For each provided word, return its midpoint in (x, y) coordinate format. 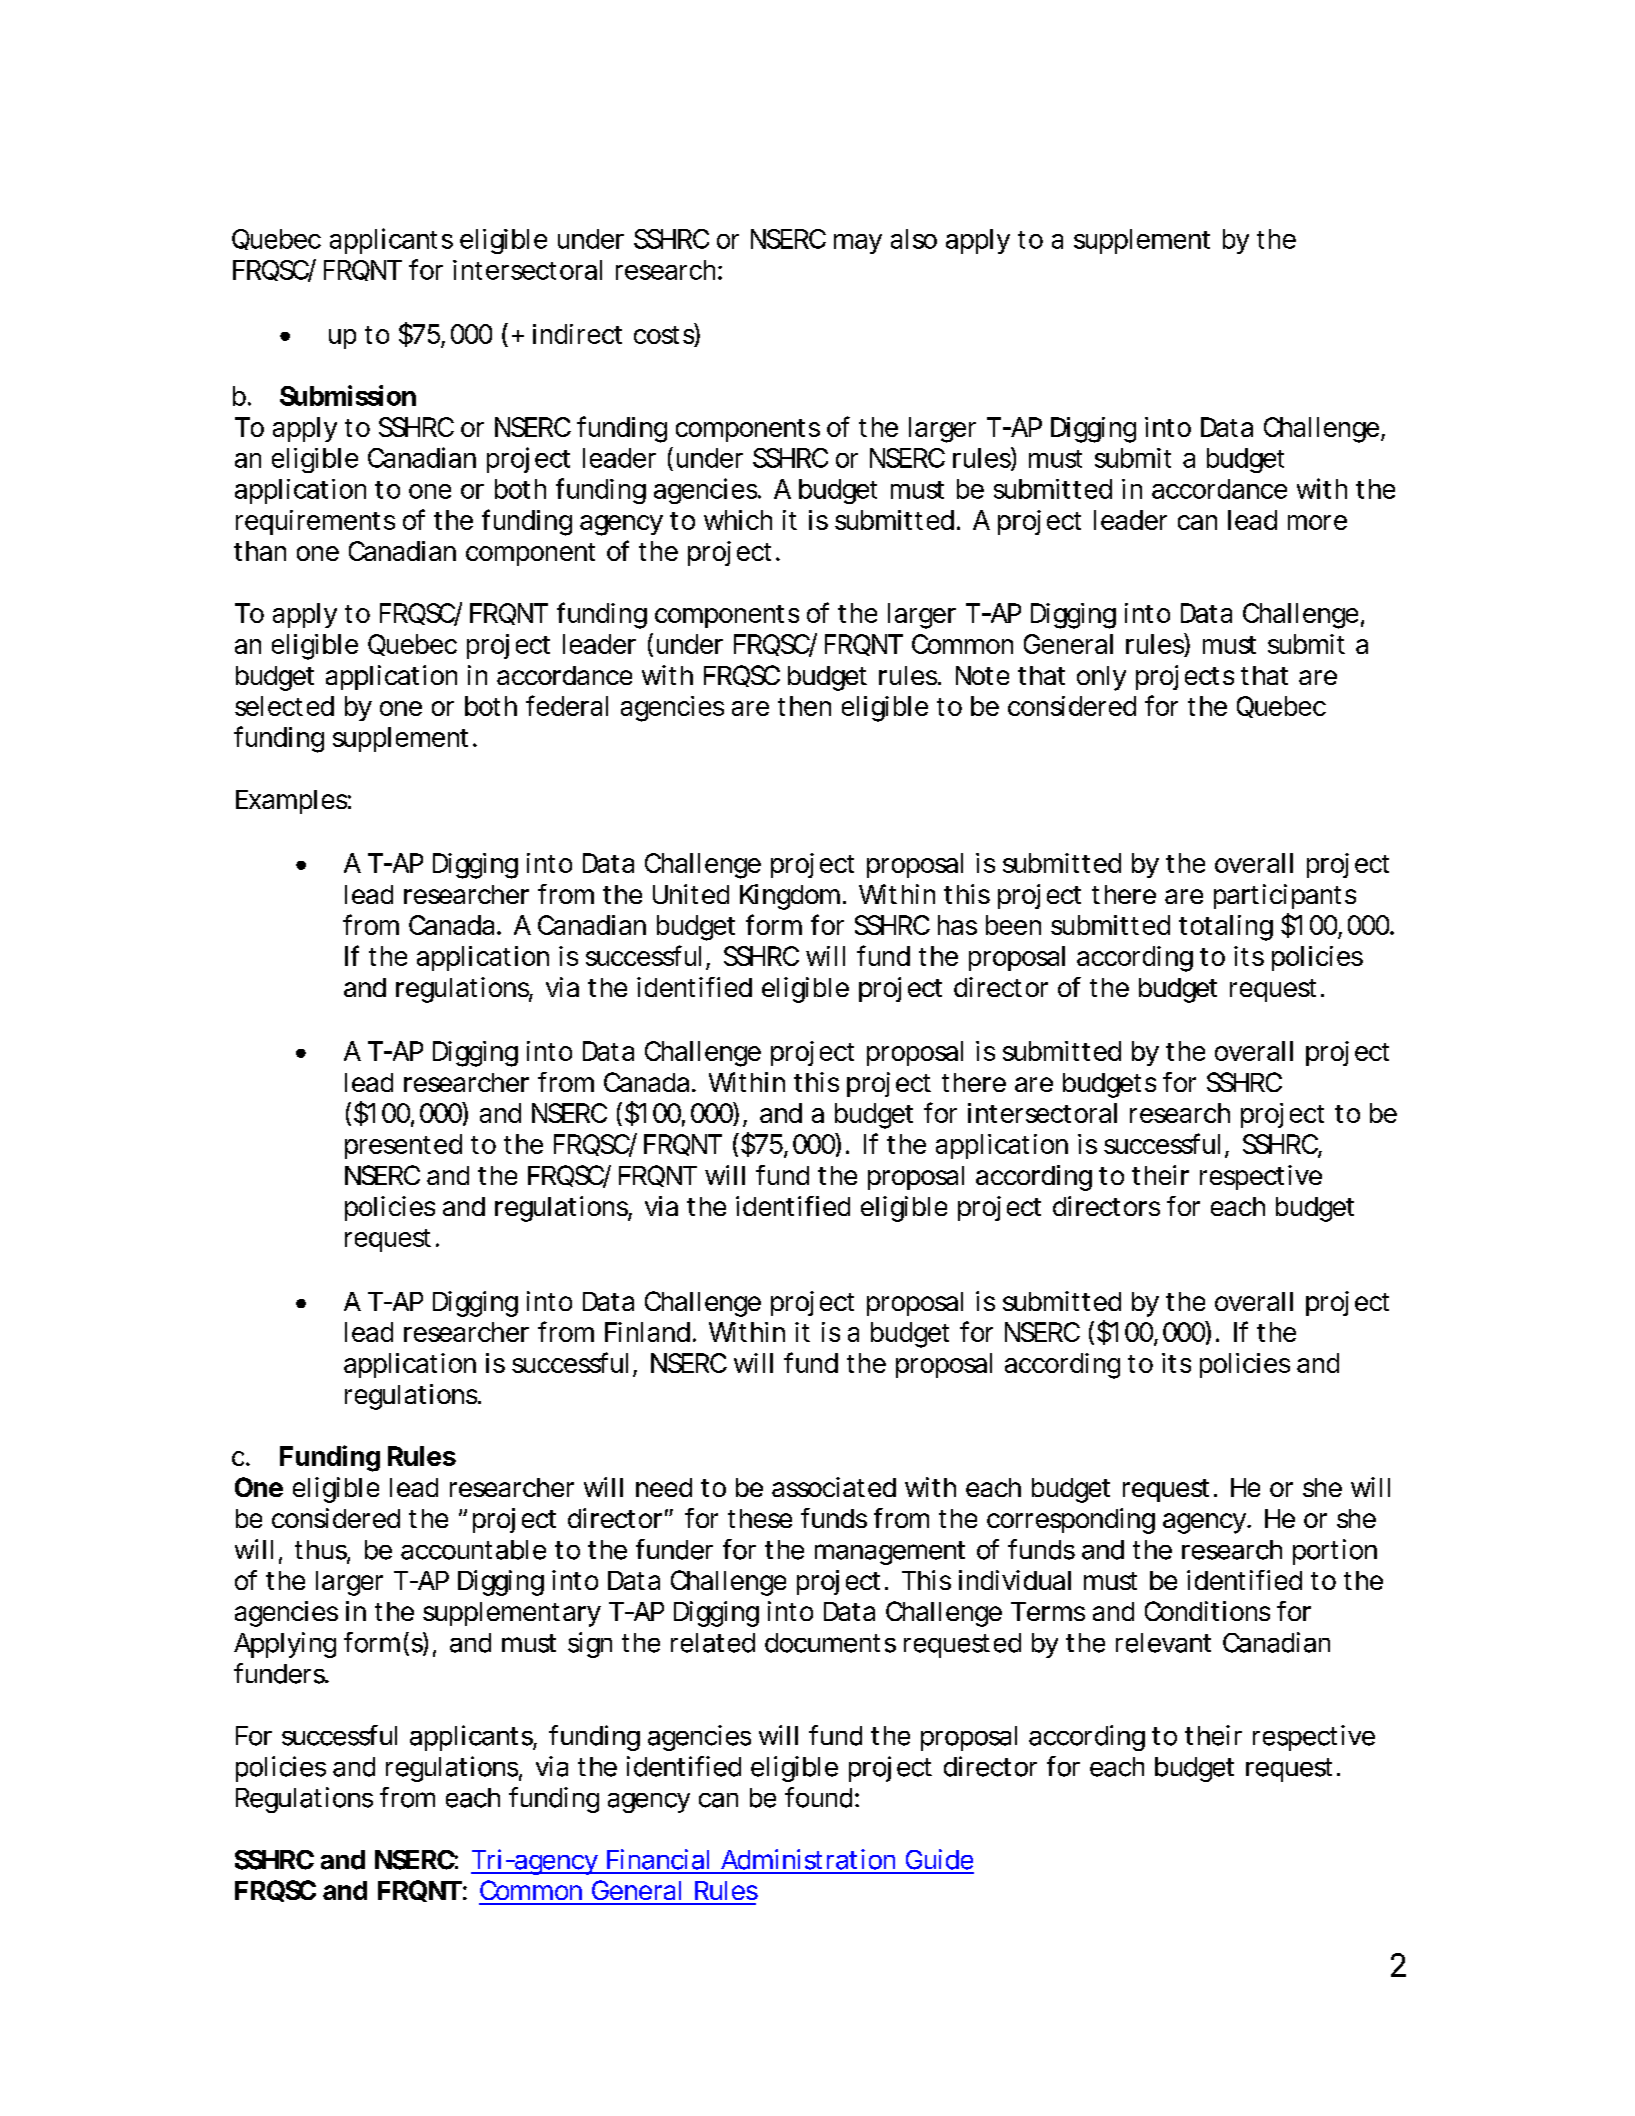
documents (830, 1643)
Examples (293, 802)
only (1101, 678)
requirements (315, 522)
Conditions (1207, 1611)
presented (403, 1146)
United (691, 894)
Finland (649, 1332)
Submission (348, 395)
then (804, 706)
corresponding (1071, 1521)
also (914, 239)
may (858, 244)
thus (322, 1551)
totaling (1226, 928)
